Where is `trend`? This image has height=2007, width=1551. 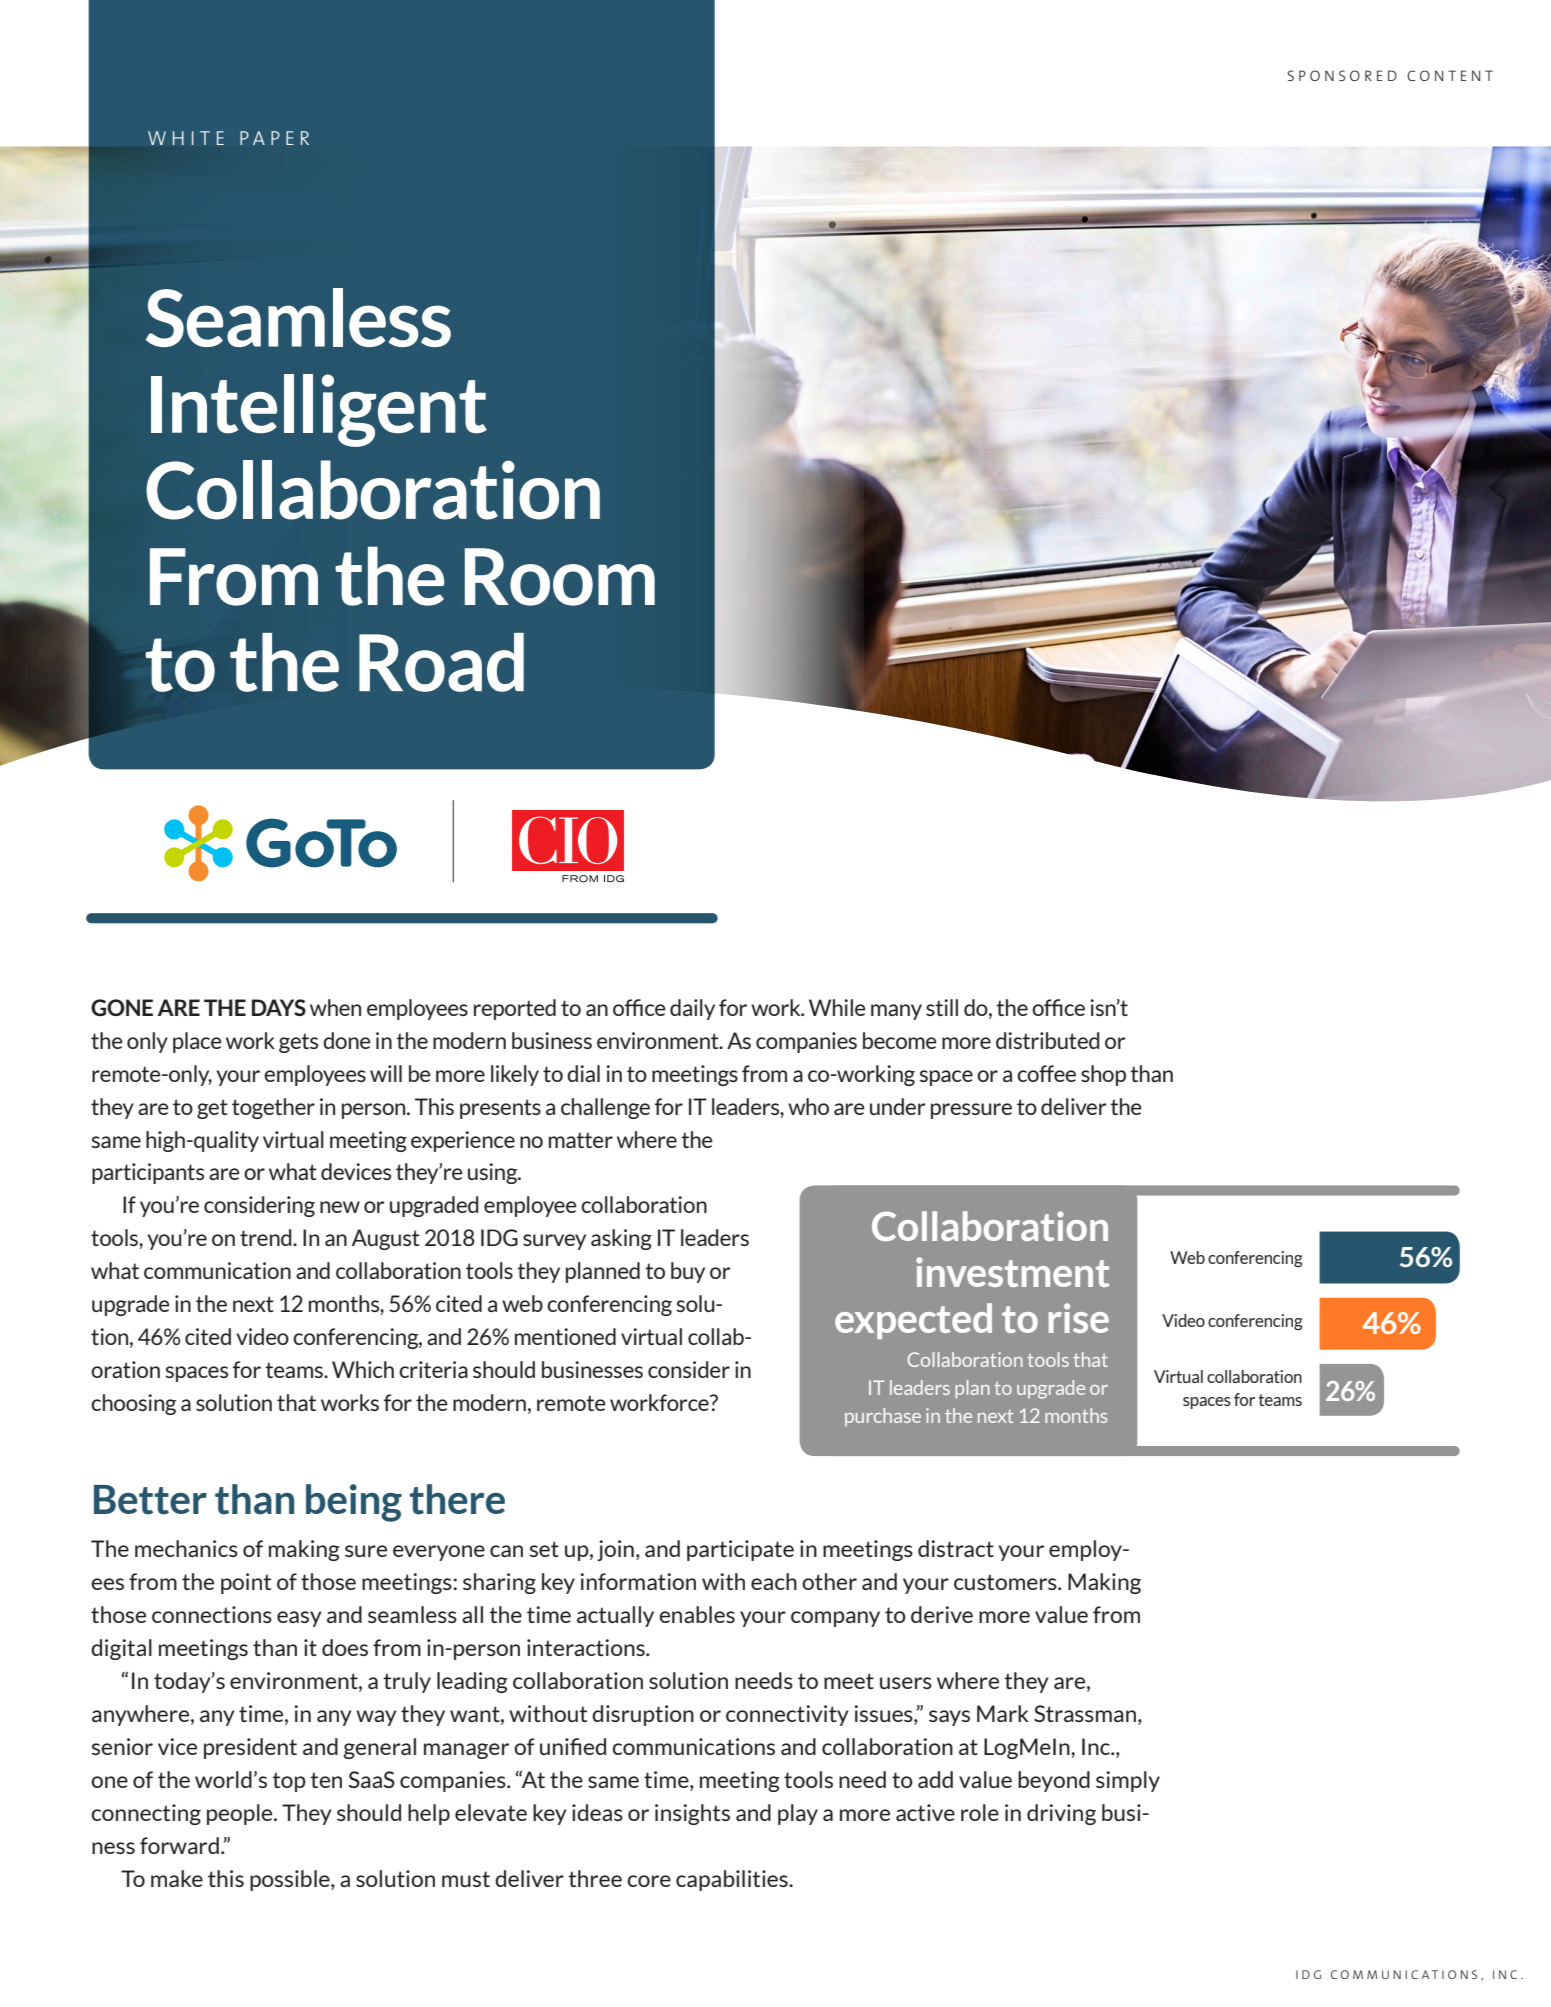
trend is located at coordinates (267, 1237).
